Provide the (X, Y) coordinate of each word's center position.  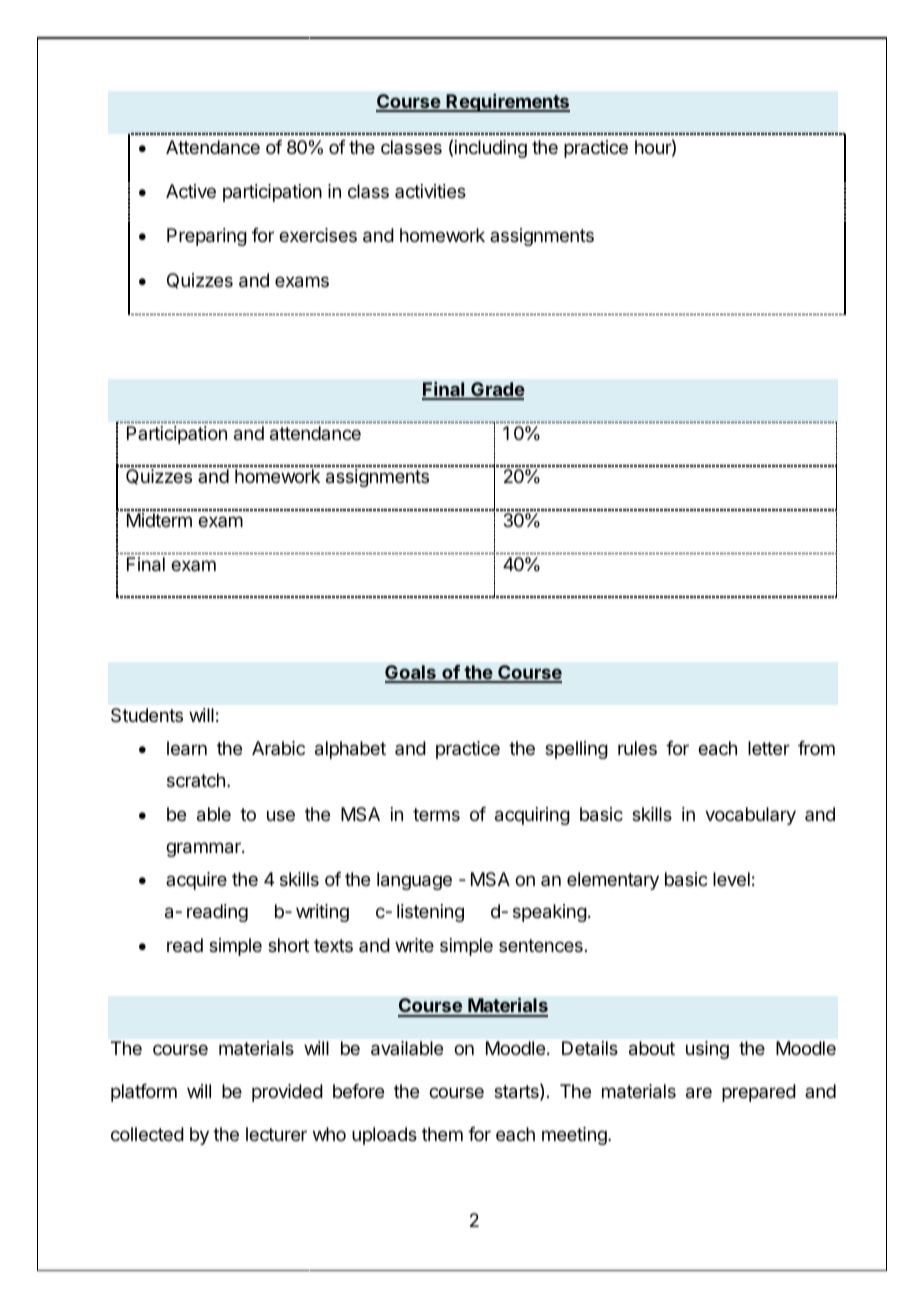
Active (191, 191)
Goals (411, 673)
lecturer (276, 1134)
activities (430, 191)
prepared (759, 1093)
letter (769, 748)
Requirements (507, 103)
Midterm (159, 520)
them (442, 1134)
